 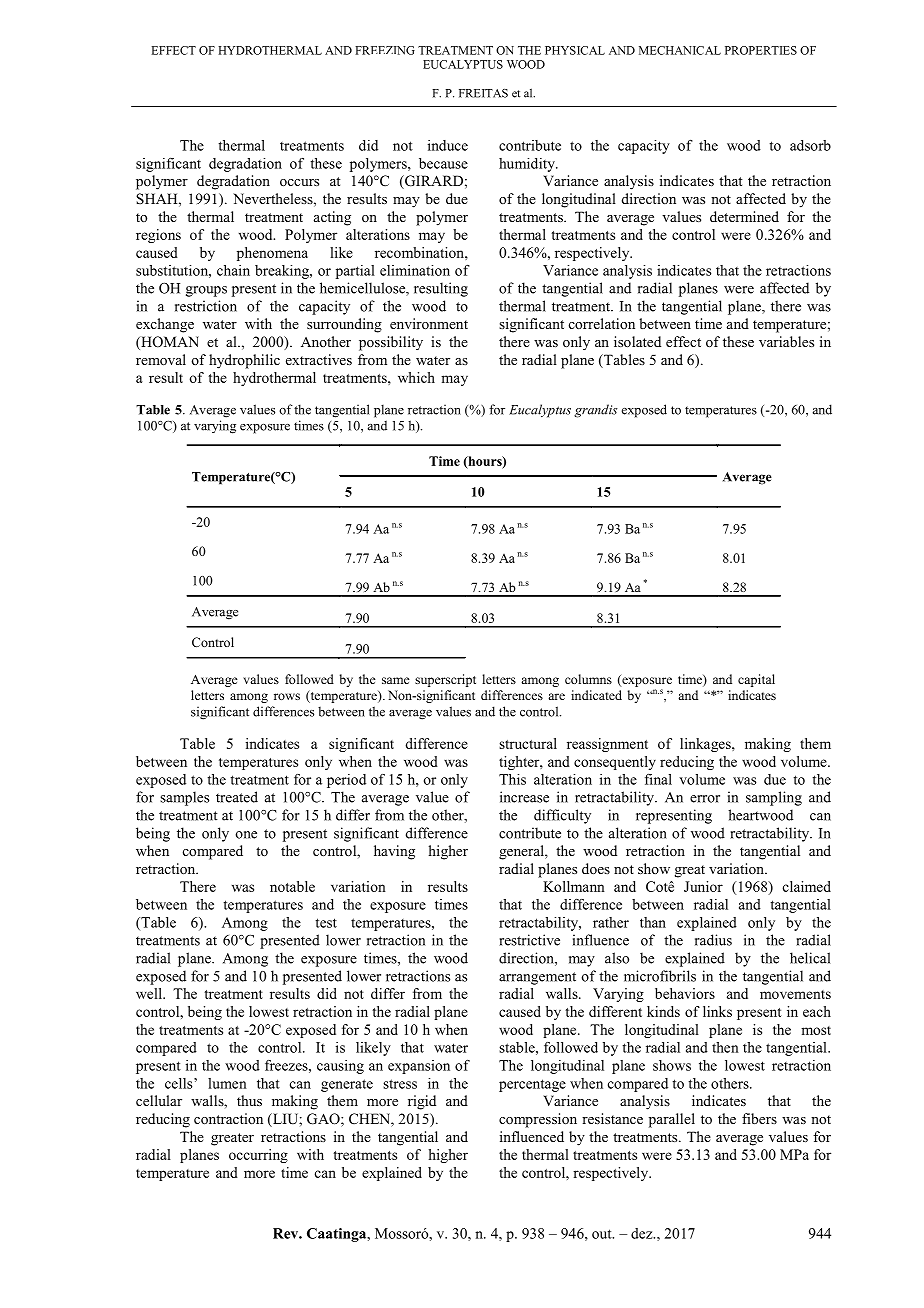 I want to click on rows, so click(x=287, y=696).
